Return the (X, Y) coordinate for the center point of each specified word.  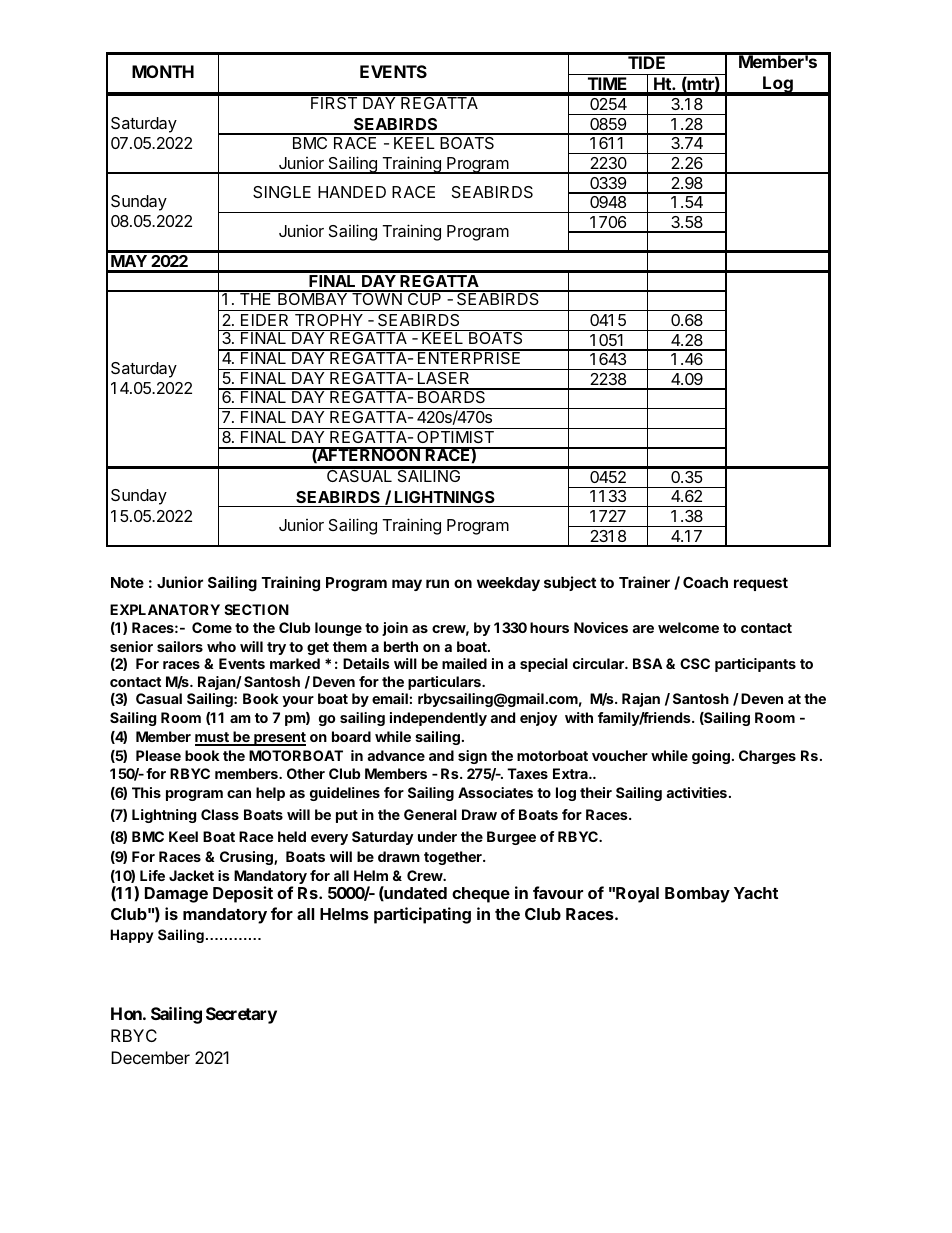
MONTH (163, 71)
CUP (424, 298)
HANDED (352, 192)
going (711, 757)
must (213, 739)
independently (438, 719)
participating (422, 915)
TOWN (377, 298)
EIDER (264, 320)
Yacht (756, 893)
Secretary (241, 1015)
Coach (705, 582)
